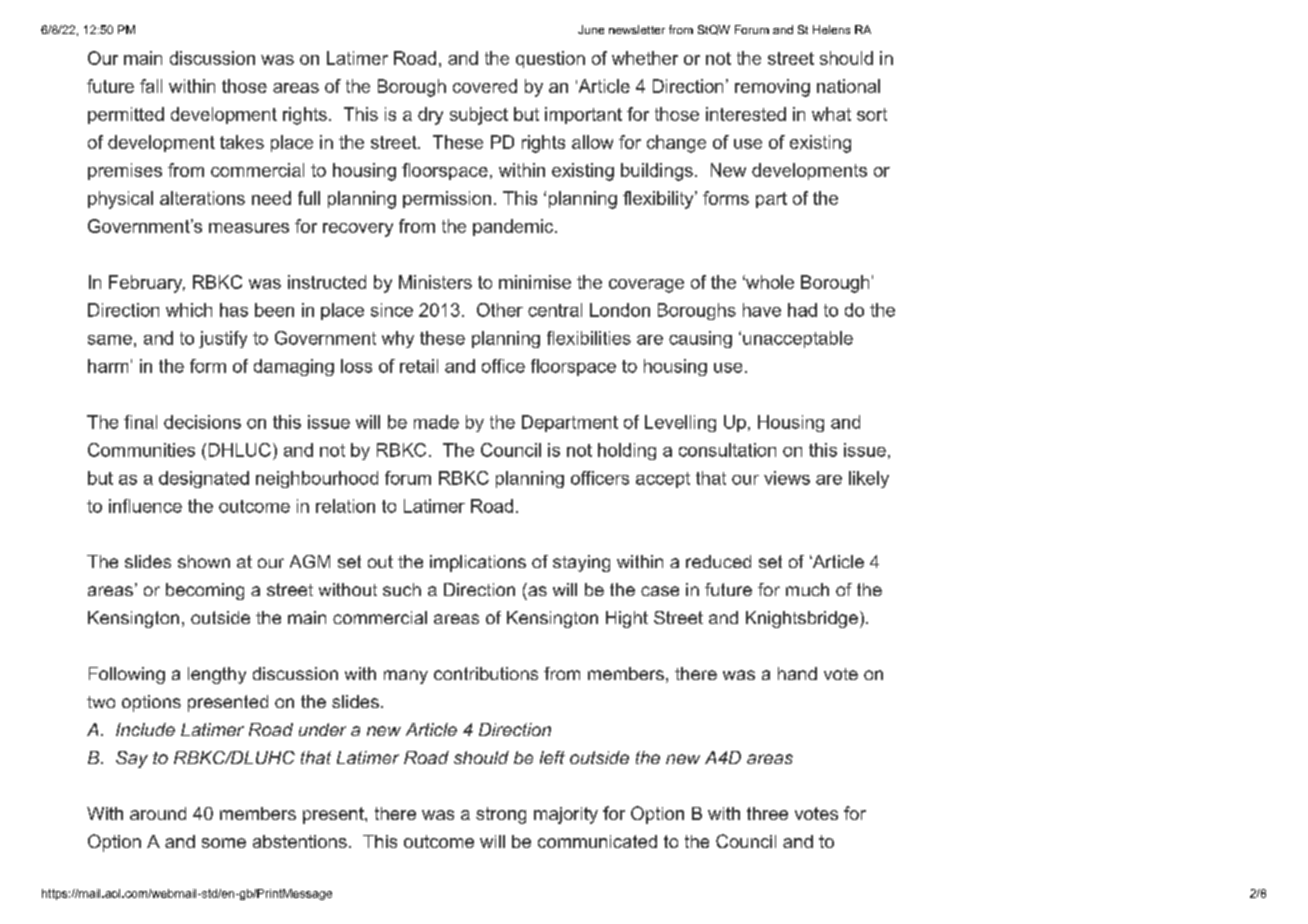 This screenshot has height=924, width=1308. Describe the element at coordinates (501, 815) in the screenshot. I see `strong` at that location.
